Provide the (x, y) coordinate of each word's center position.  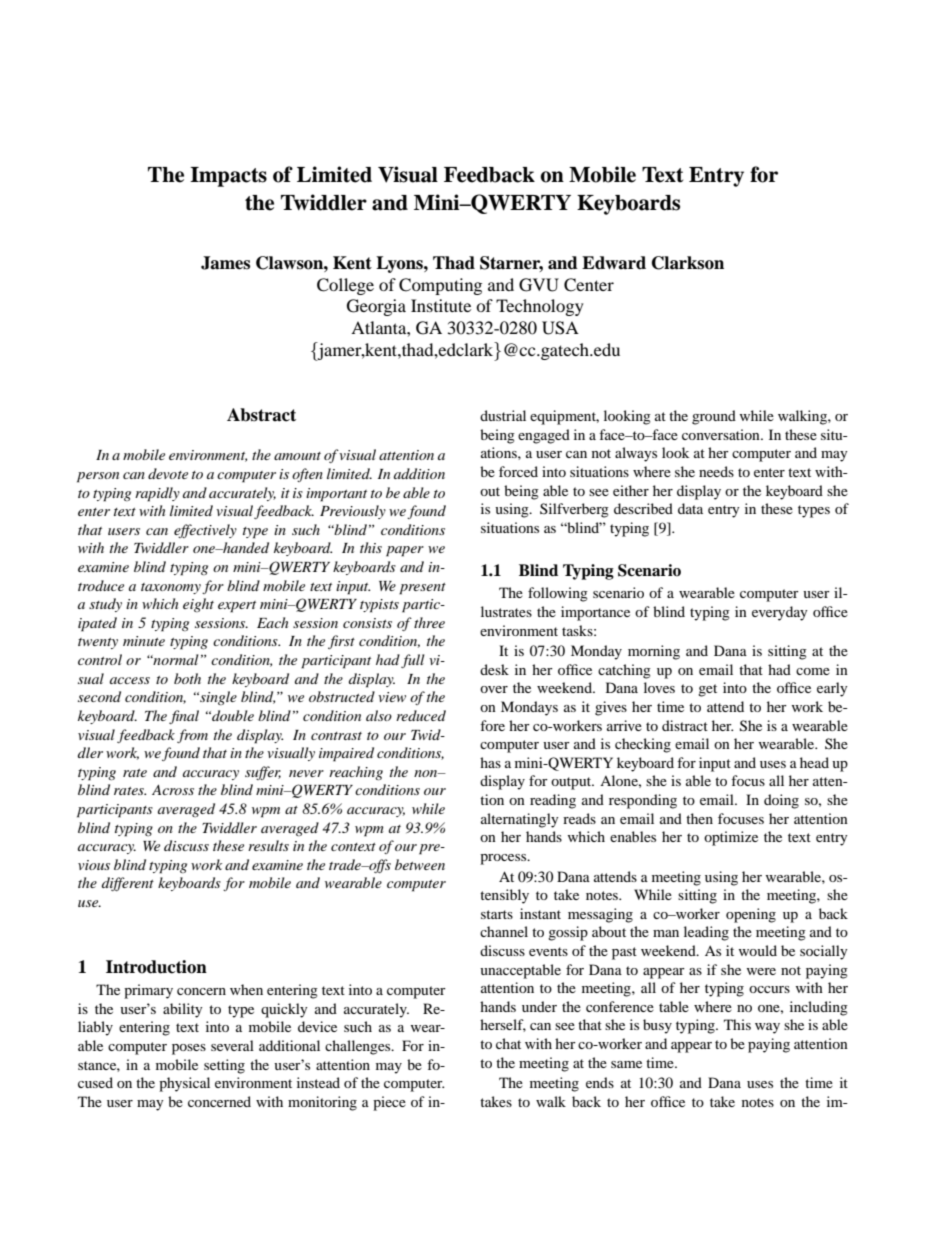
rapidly (157, 494)
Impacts (228, 177)
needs (716, 471)
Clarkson (688, 263)
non (427, 773)
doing (781, 801)
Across (173, 790)
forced (518, 471)
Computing (440, 286)
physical (184, 1084)
